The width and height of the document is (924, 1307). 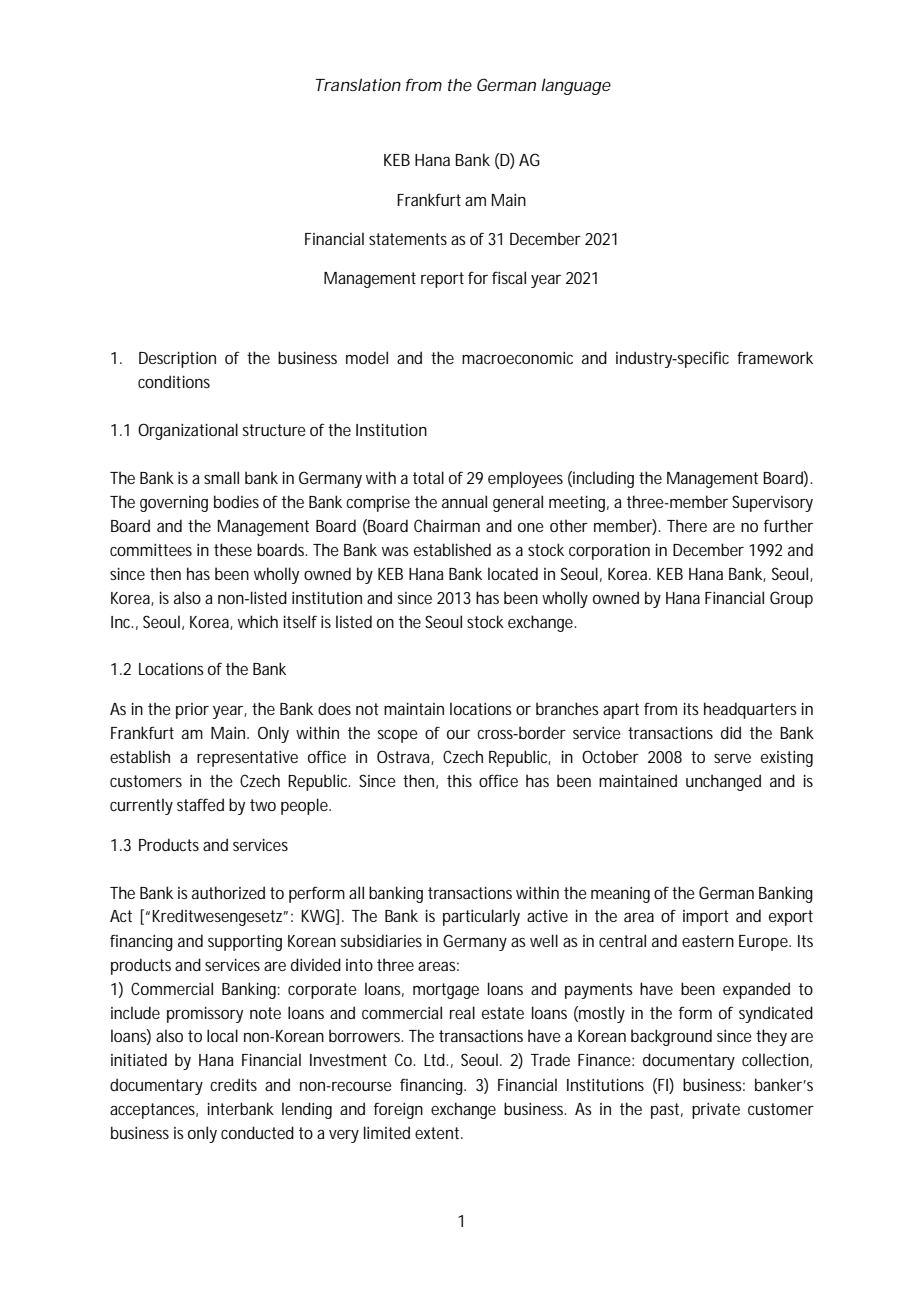 What do you see at coordinates (221, 477) in the document?
I see `small` at bounding box center [221, 477].
